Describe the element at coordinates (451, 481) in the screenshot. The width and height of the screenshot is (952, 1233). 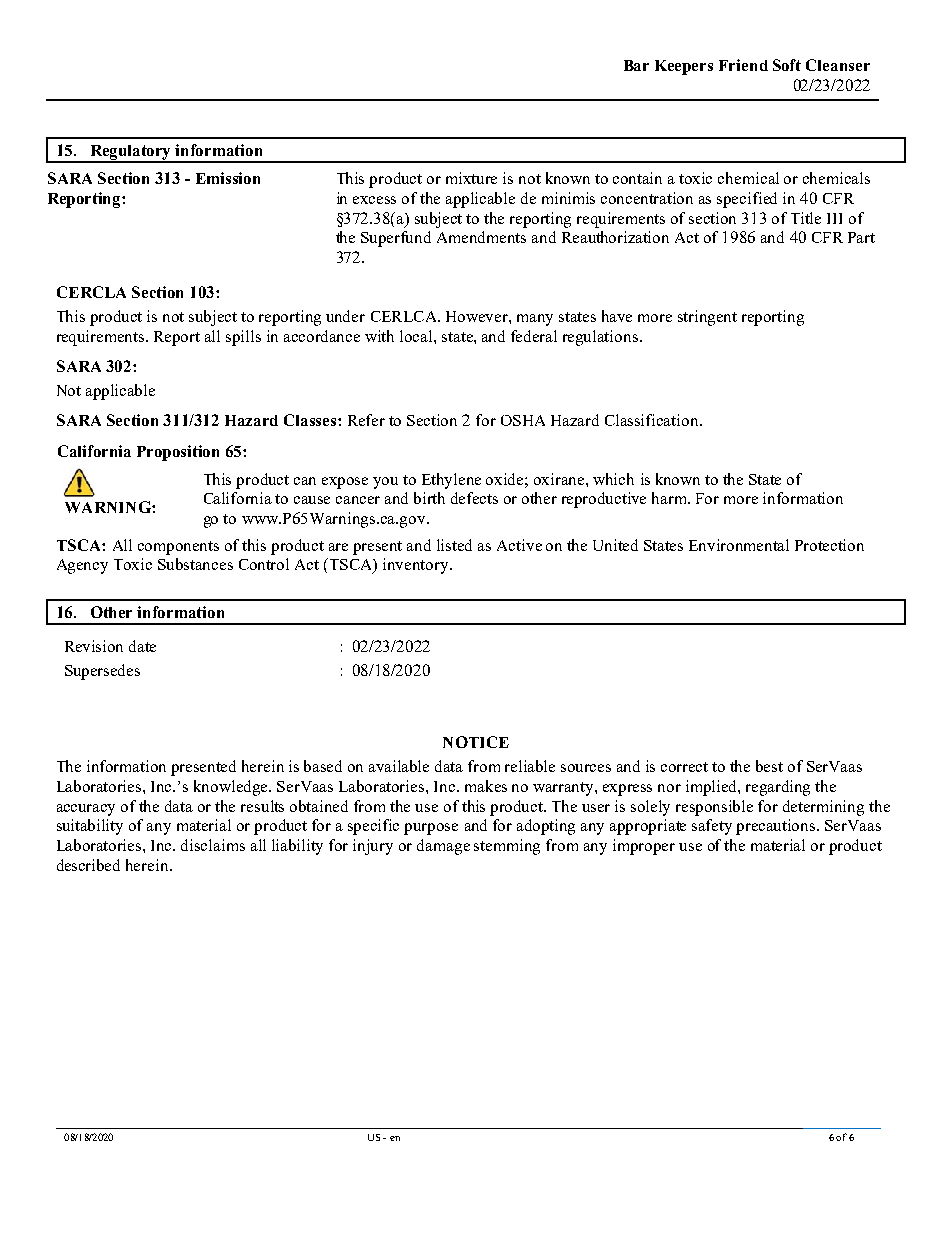
I see `Ethylene` at that location.
